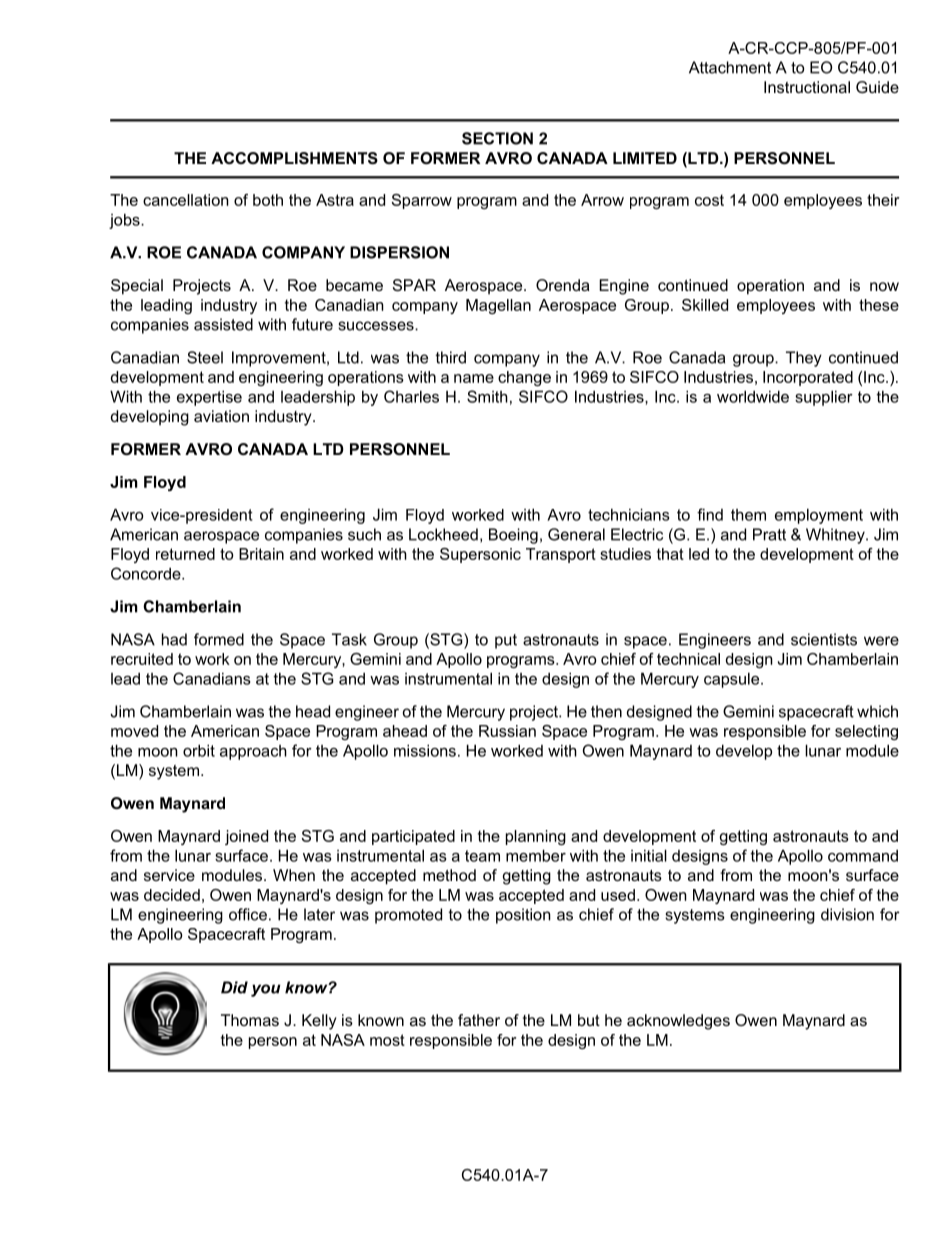 This screenshot has width=952, height=1233. Describe the element at coordinates (250, 1020) in the screenshot. I see `Thomas` at that location.
